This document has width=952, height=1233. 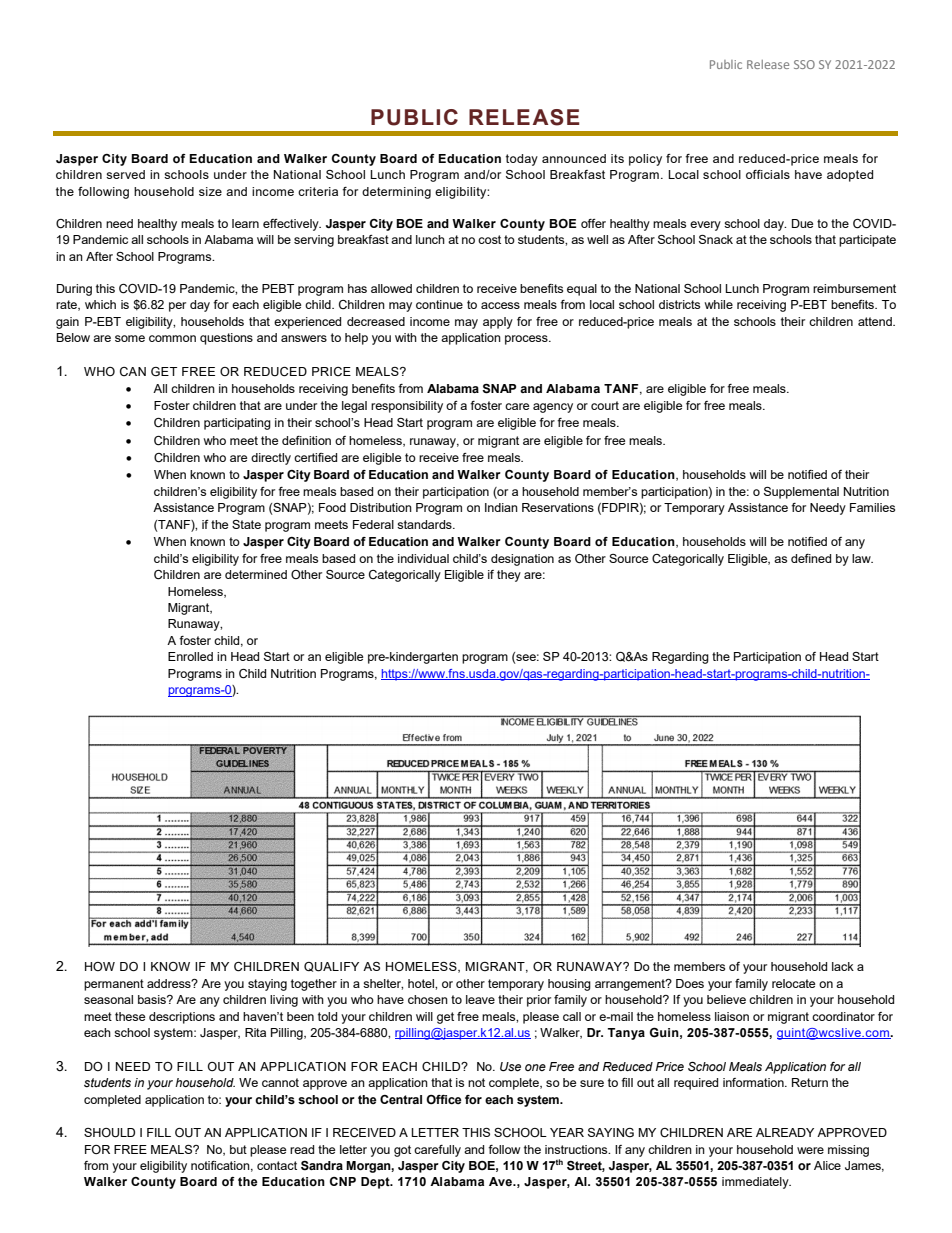 What do you see at coordinates (500, 305) in the document?
I see `access` at bounding box center [500, 305].
